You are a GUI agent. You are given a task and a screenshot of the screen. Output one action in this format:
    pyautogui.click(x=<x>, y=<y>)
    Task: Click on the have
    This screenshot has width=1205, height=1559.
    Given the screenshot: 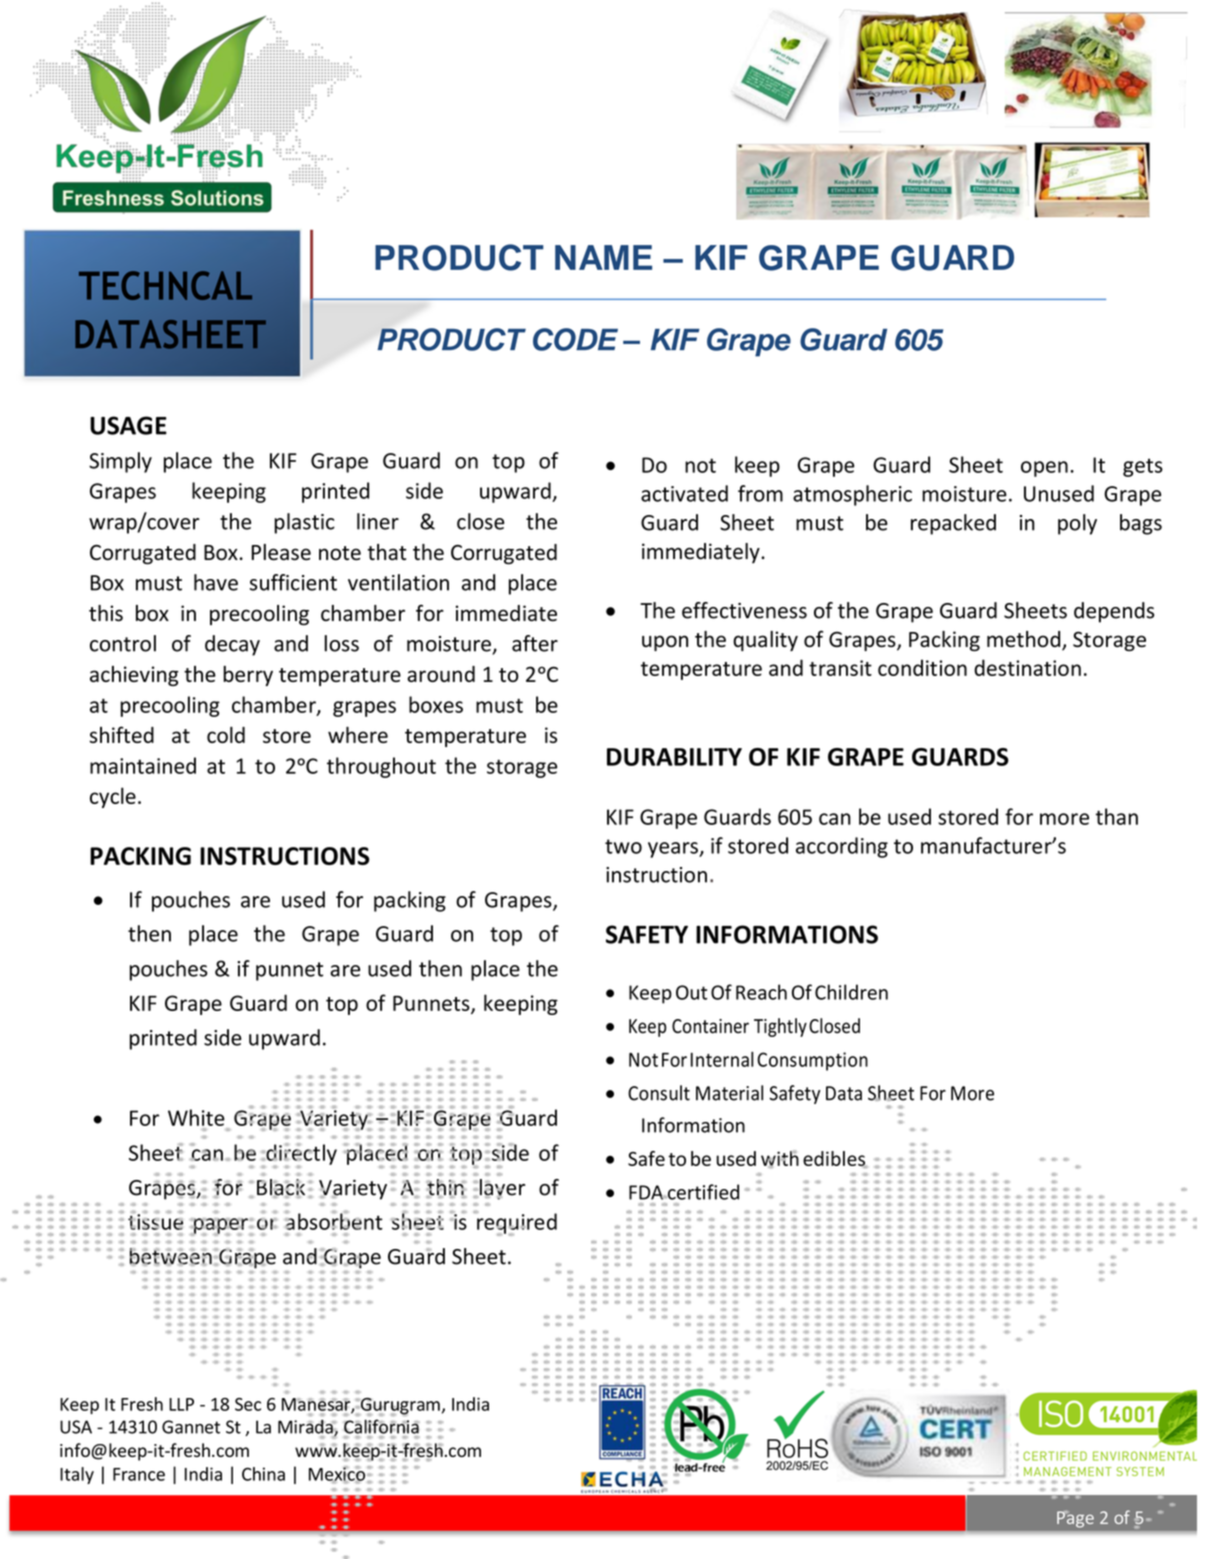 What is the action you would take?
    pyautogui.click(x=216, y=582)
